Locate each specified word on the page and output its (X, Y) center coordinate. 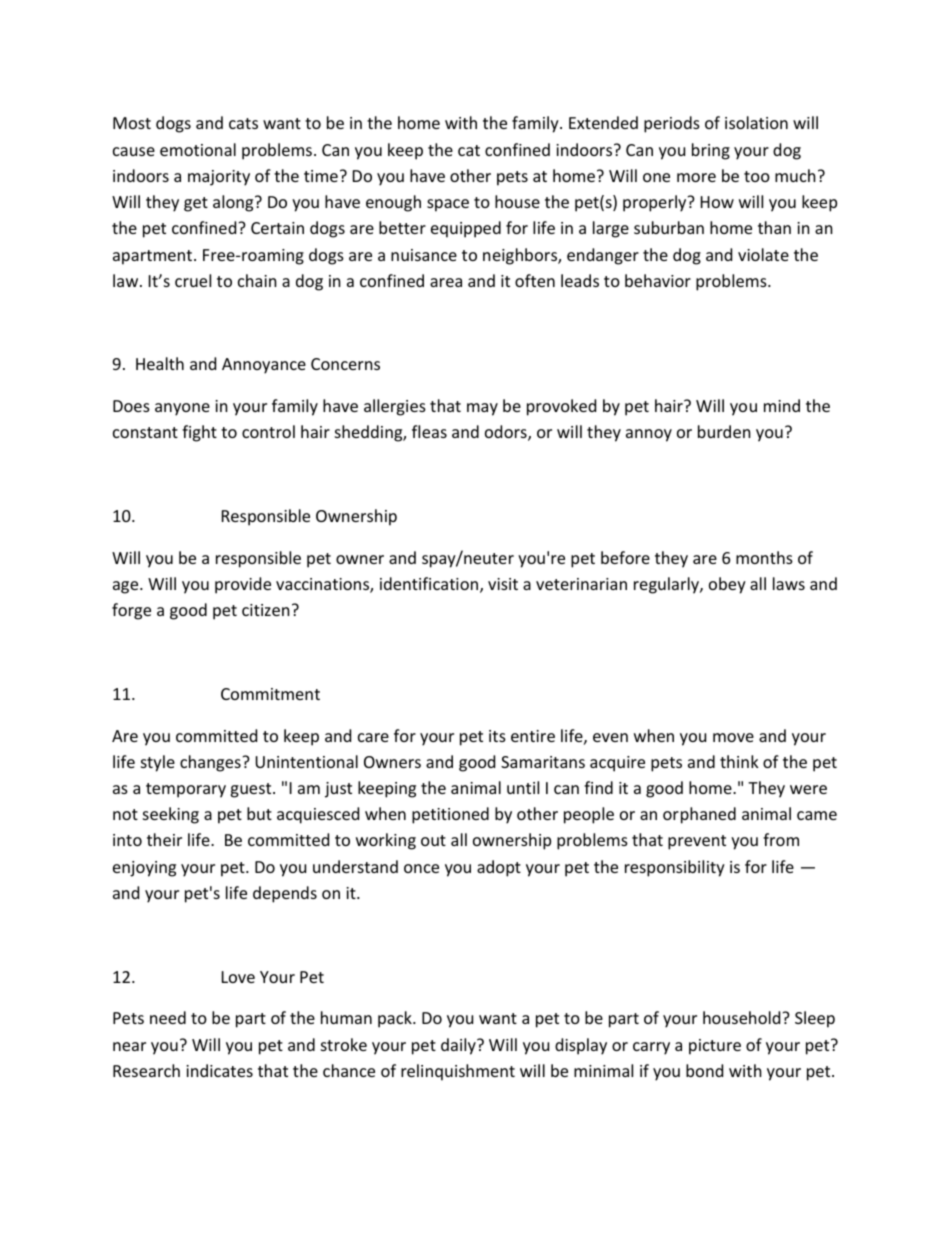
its (497, 736)
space (448, 205)
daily (459, 1046)
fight (199, 433)
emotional (198, 149)
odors (507, 433)
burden (724, 431)
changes (211, 763)
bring (711, 151)
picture (715, 1047)
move (733, 737)
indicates (219, 1070)
